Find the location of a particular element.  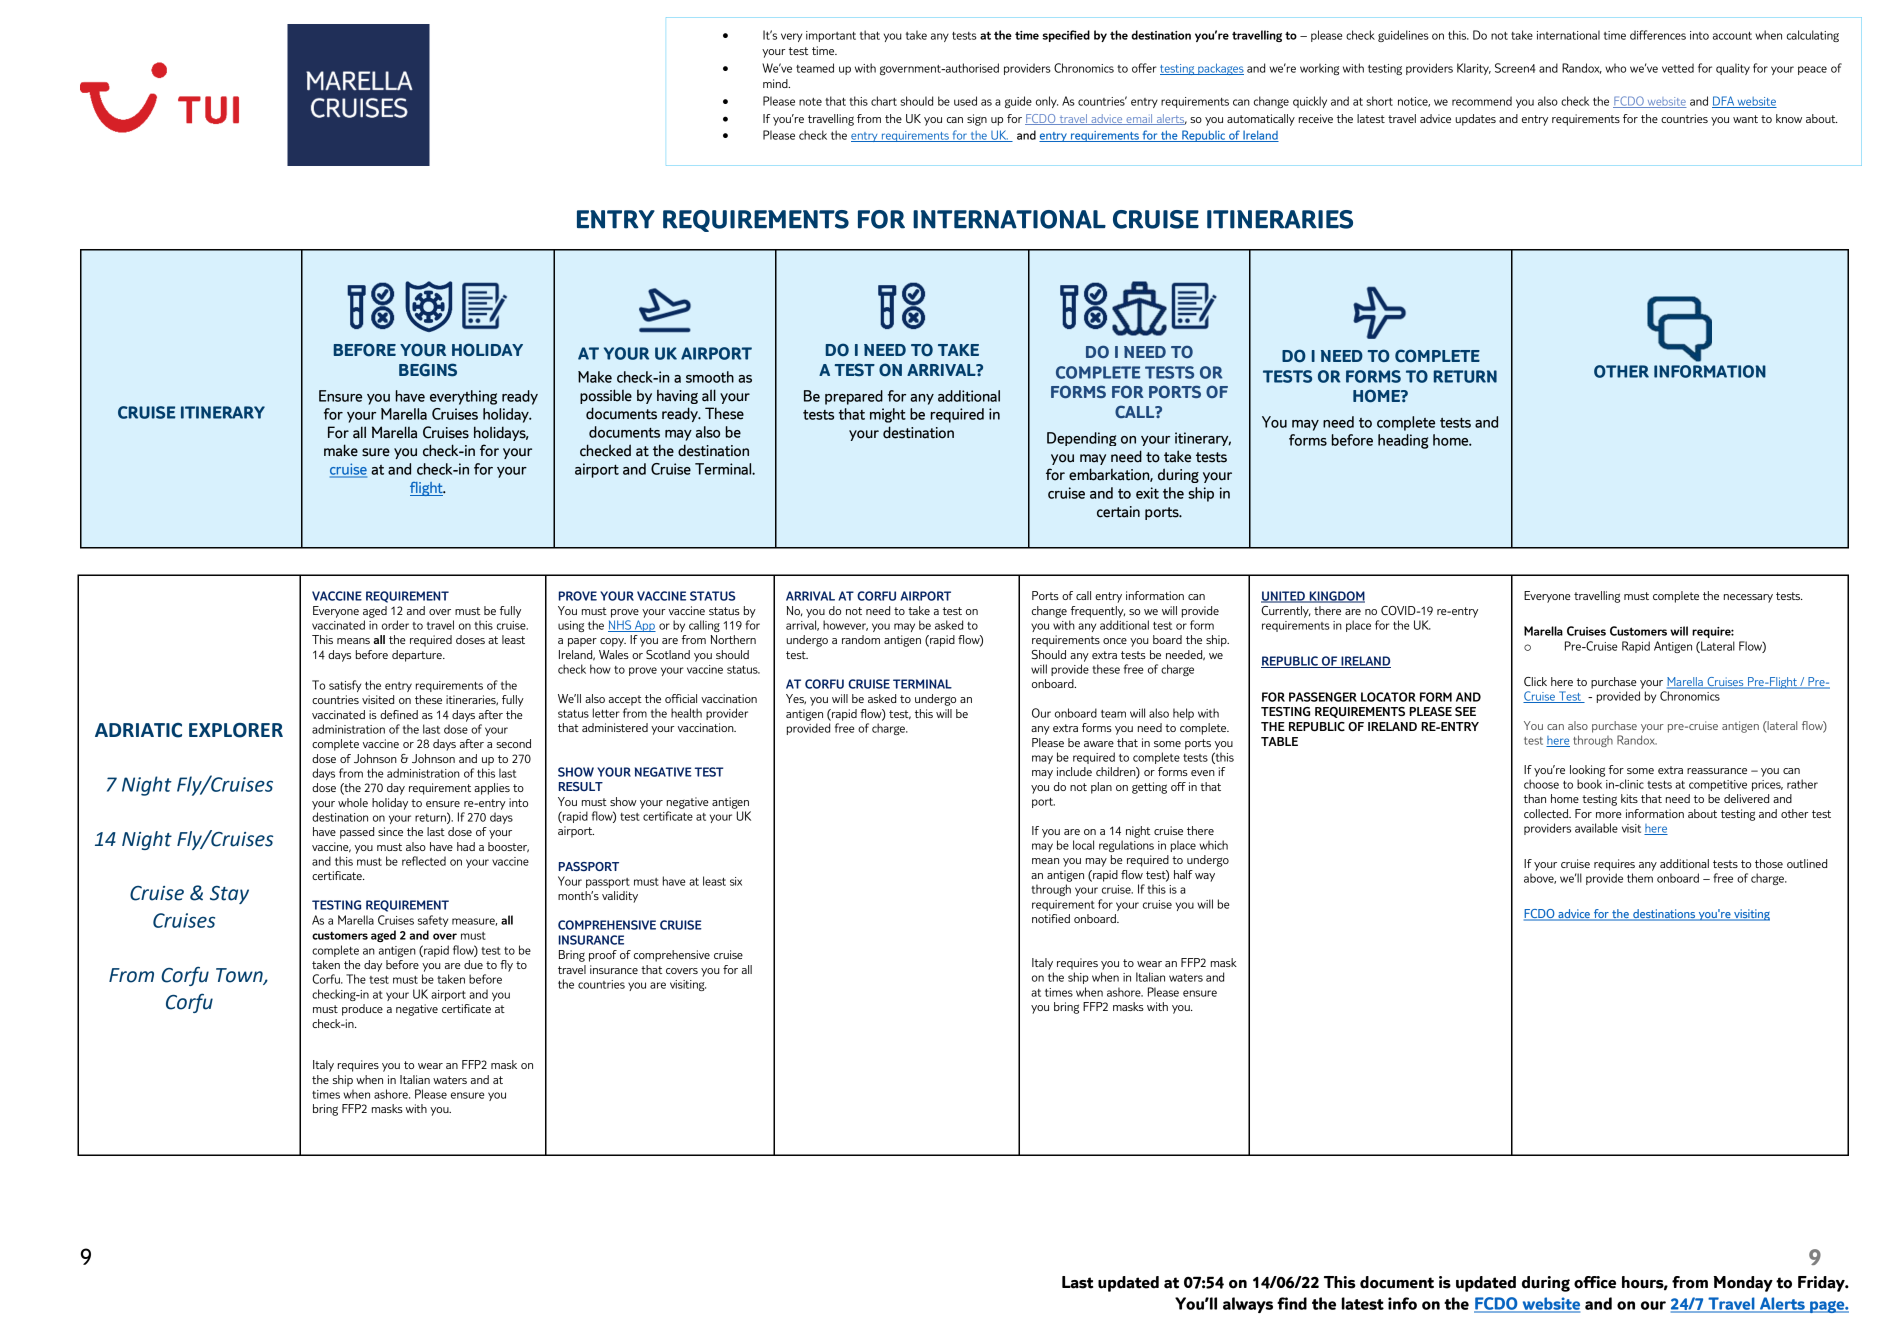

always is located at coordinates (1248, 1305).
